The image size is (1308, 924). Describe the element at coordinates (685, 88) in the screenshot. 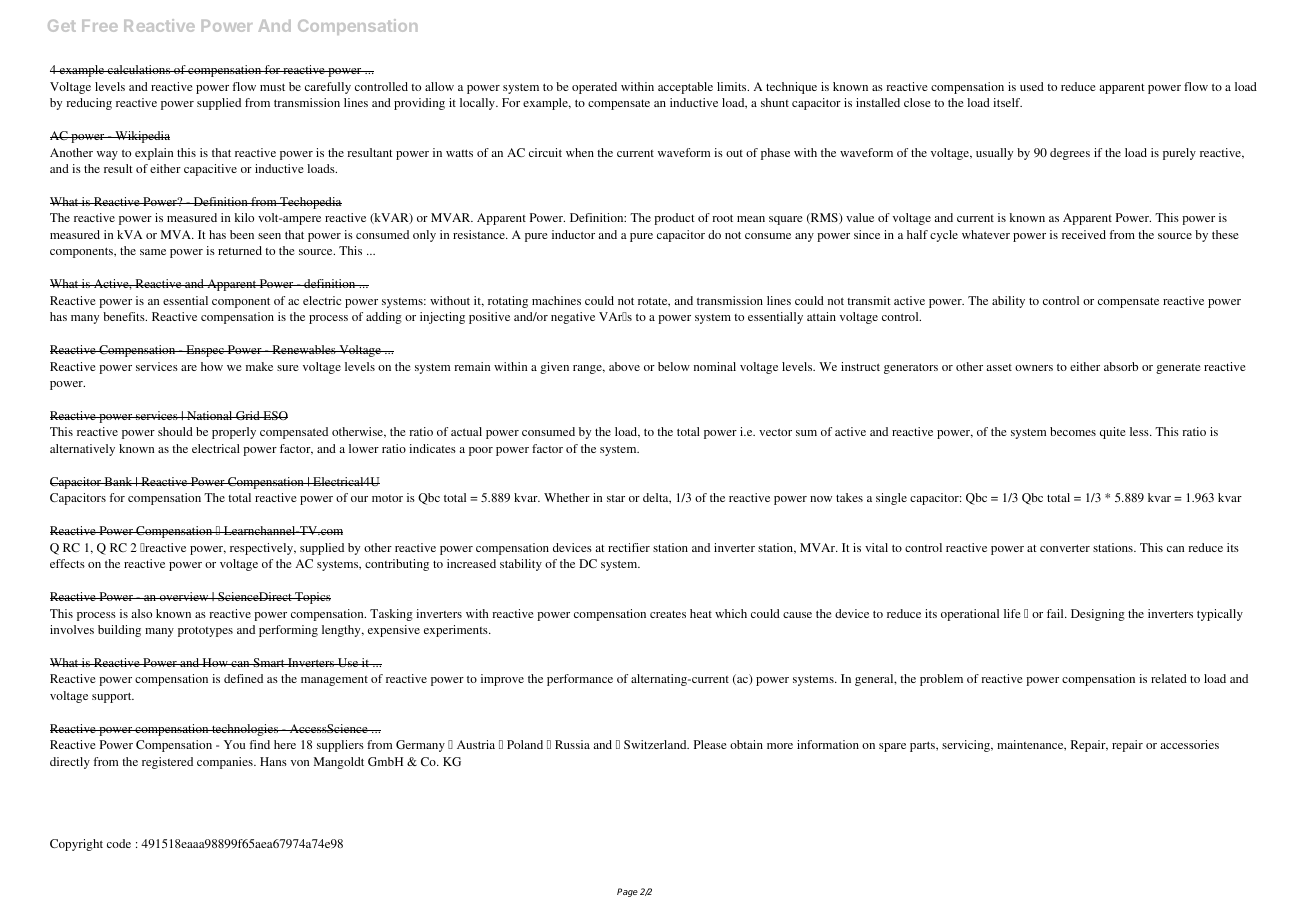

I see `acceptable` at that location.
